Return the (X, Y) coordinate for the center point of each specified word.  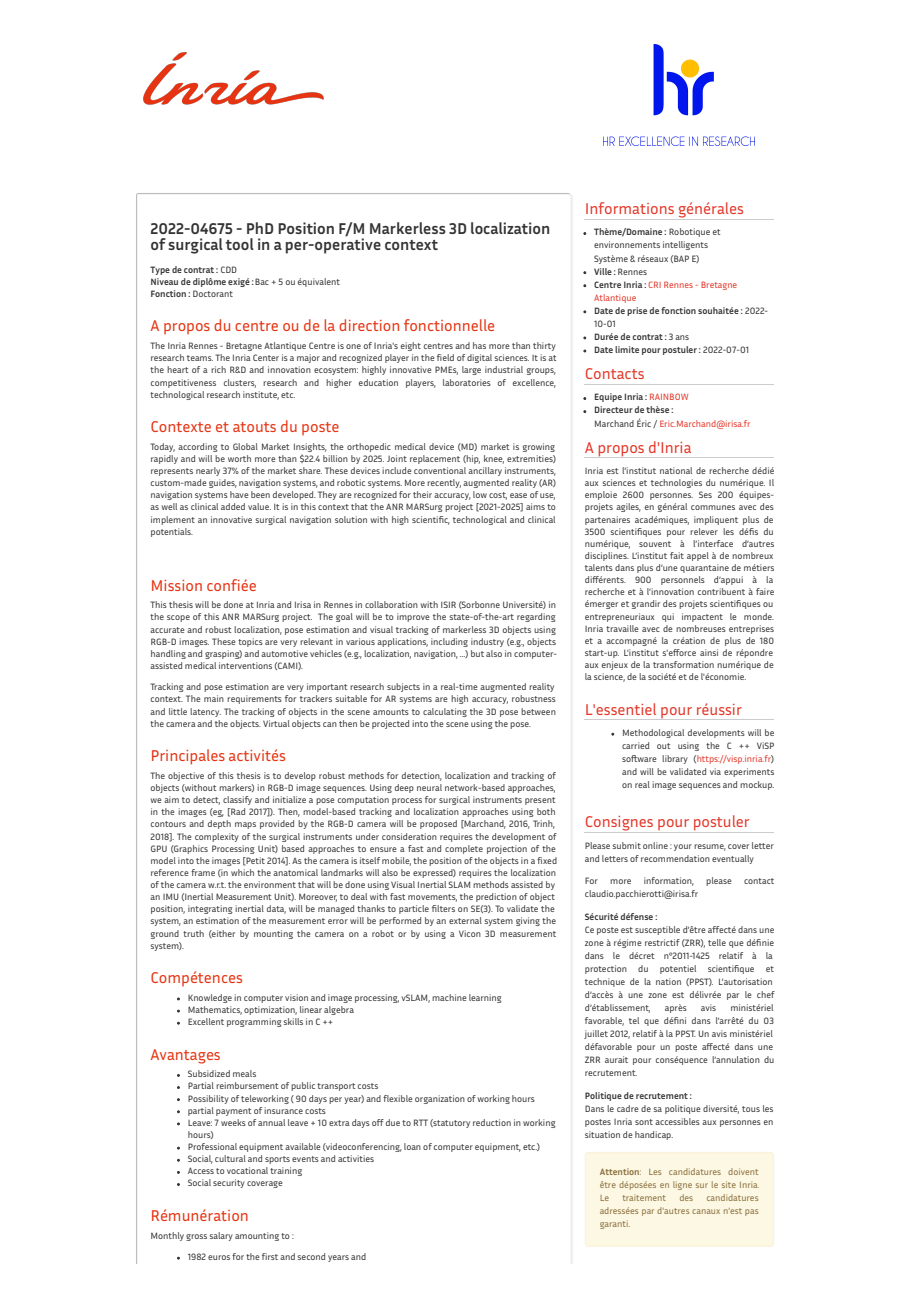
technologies (676, 483)
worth (239, 458)
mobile (396, 861)
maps (245, 825)
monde (759, 616)
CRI (654, 284)
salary (221, 1236)
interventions (245, 665)
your (683, 847)
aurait (616, 1059)
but (477, 653)
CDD (229, 269)
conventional (440, 470)
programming (254, 1022)
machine (449, 997)
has (479, 345)
